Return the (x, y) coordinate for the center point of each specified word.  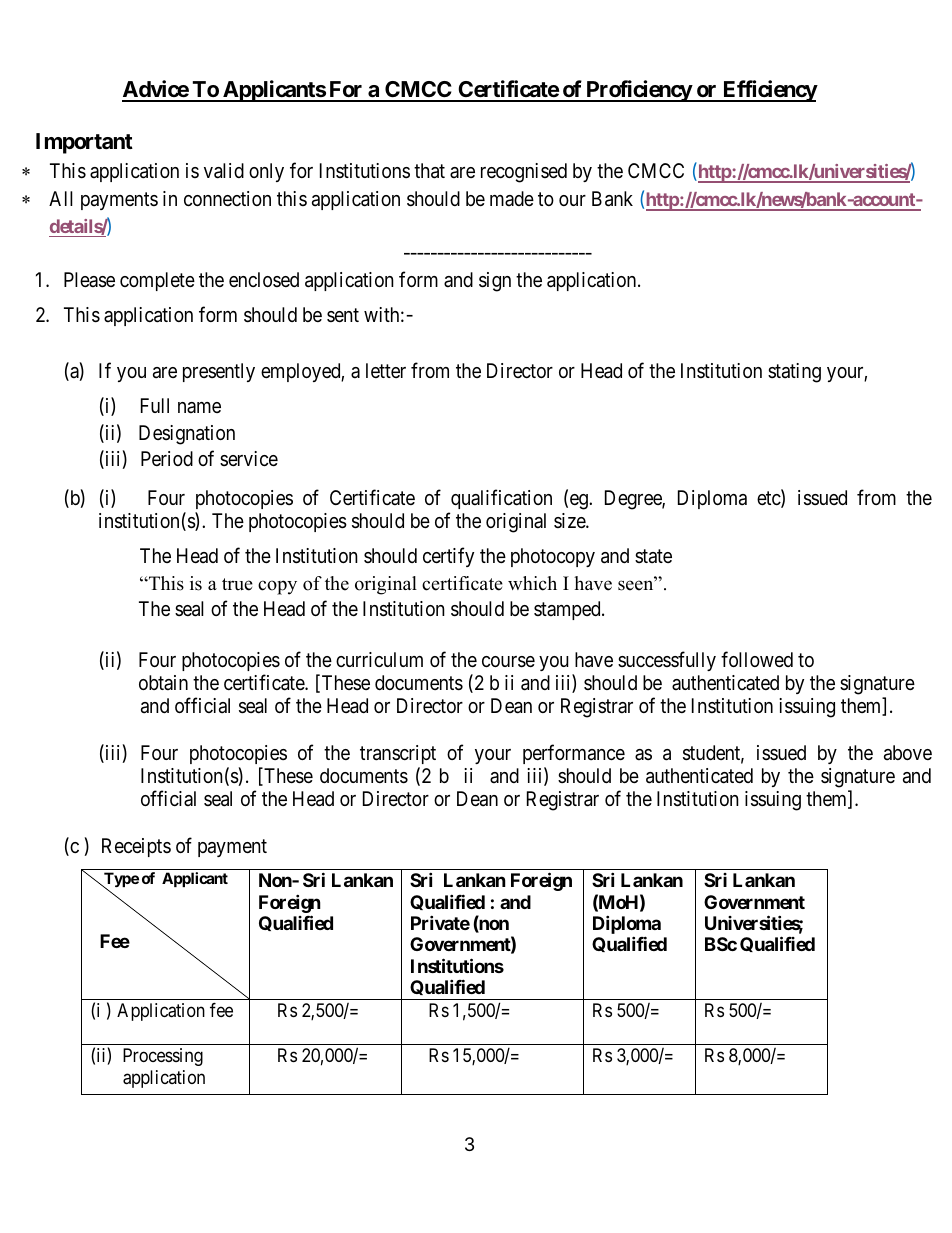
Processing (163, 1057)
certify (448, 557)
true (237, 584)
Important (84, 143)
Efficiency (769, 91)
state (653, 556)
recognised (524, 173)
